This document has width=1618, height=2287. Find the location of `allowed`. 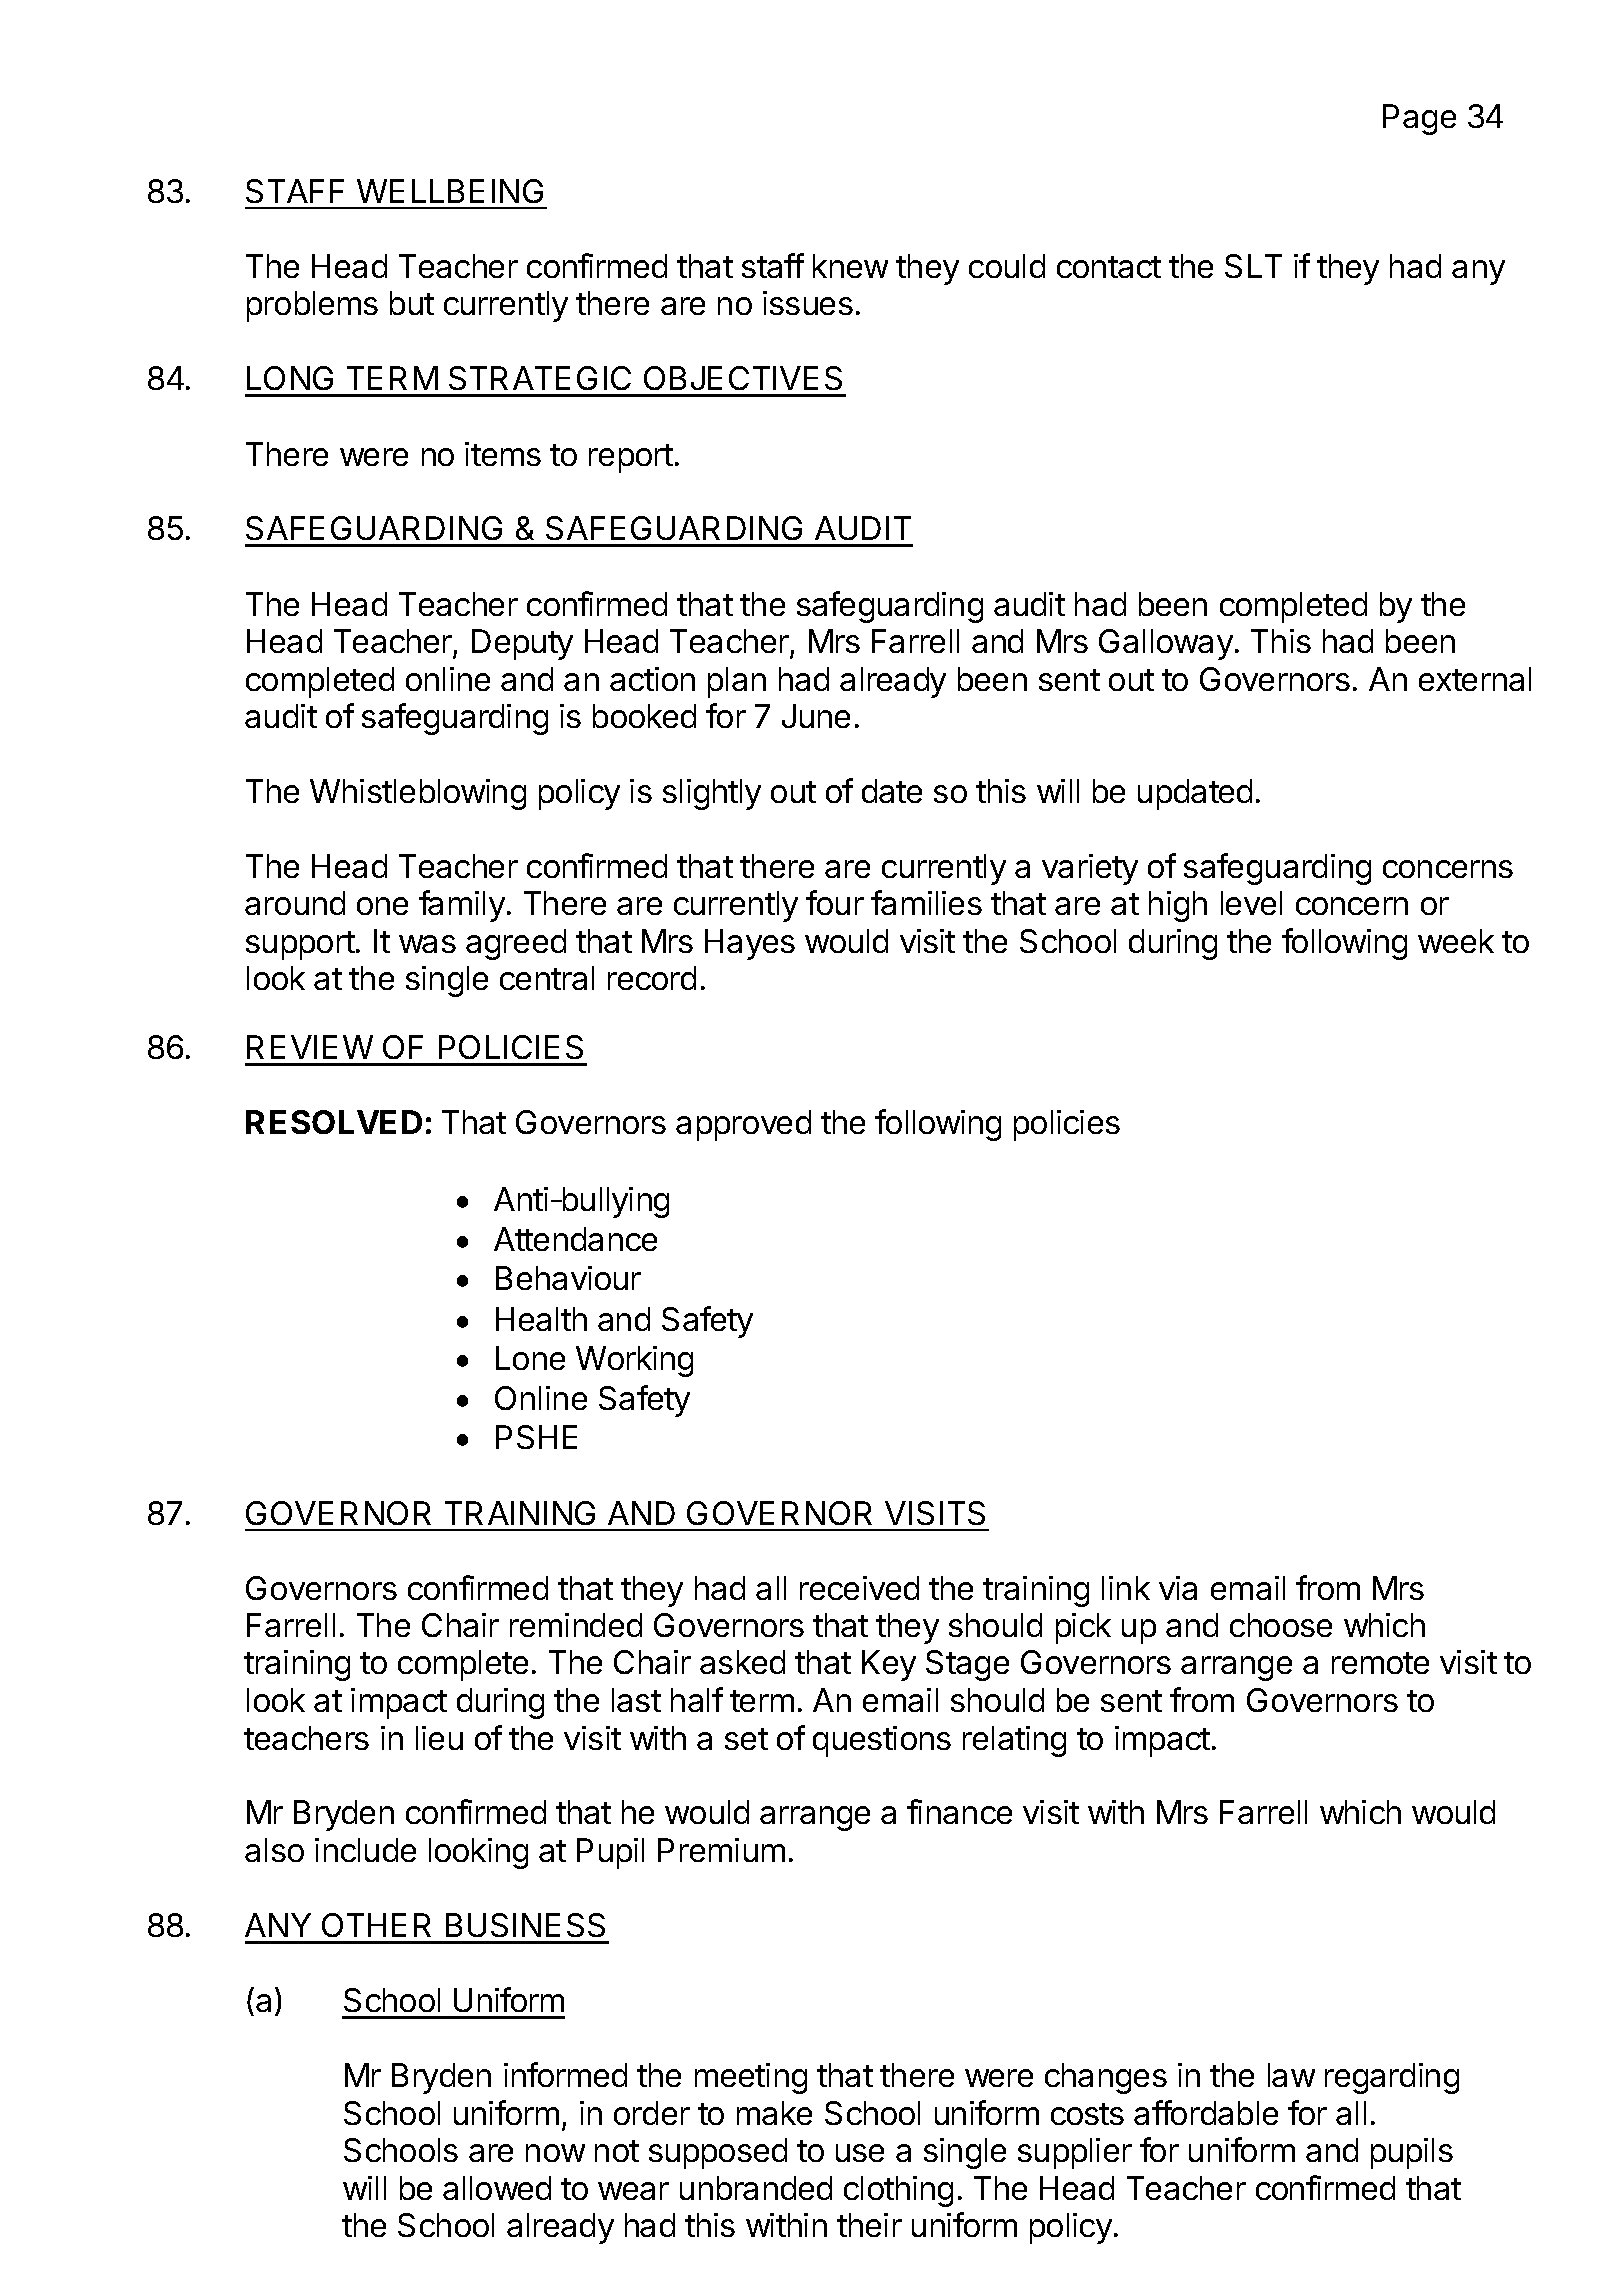

allowed is located at coordinates (497, 2188).
